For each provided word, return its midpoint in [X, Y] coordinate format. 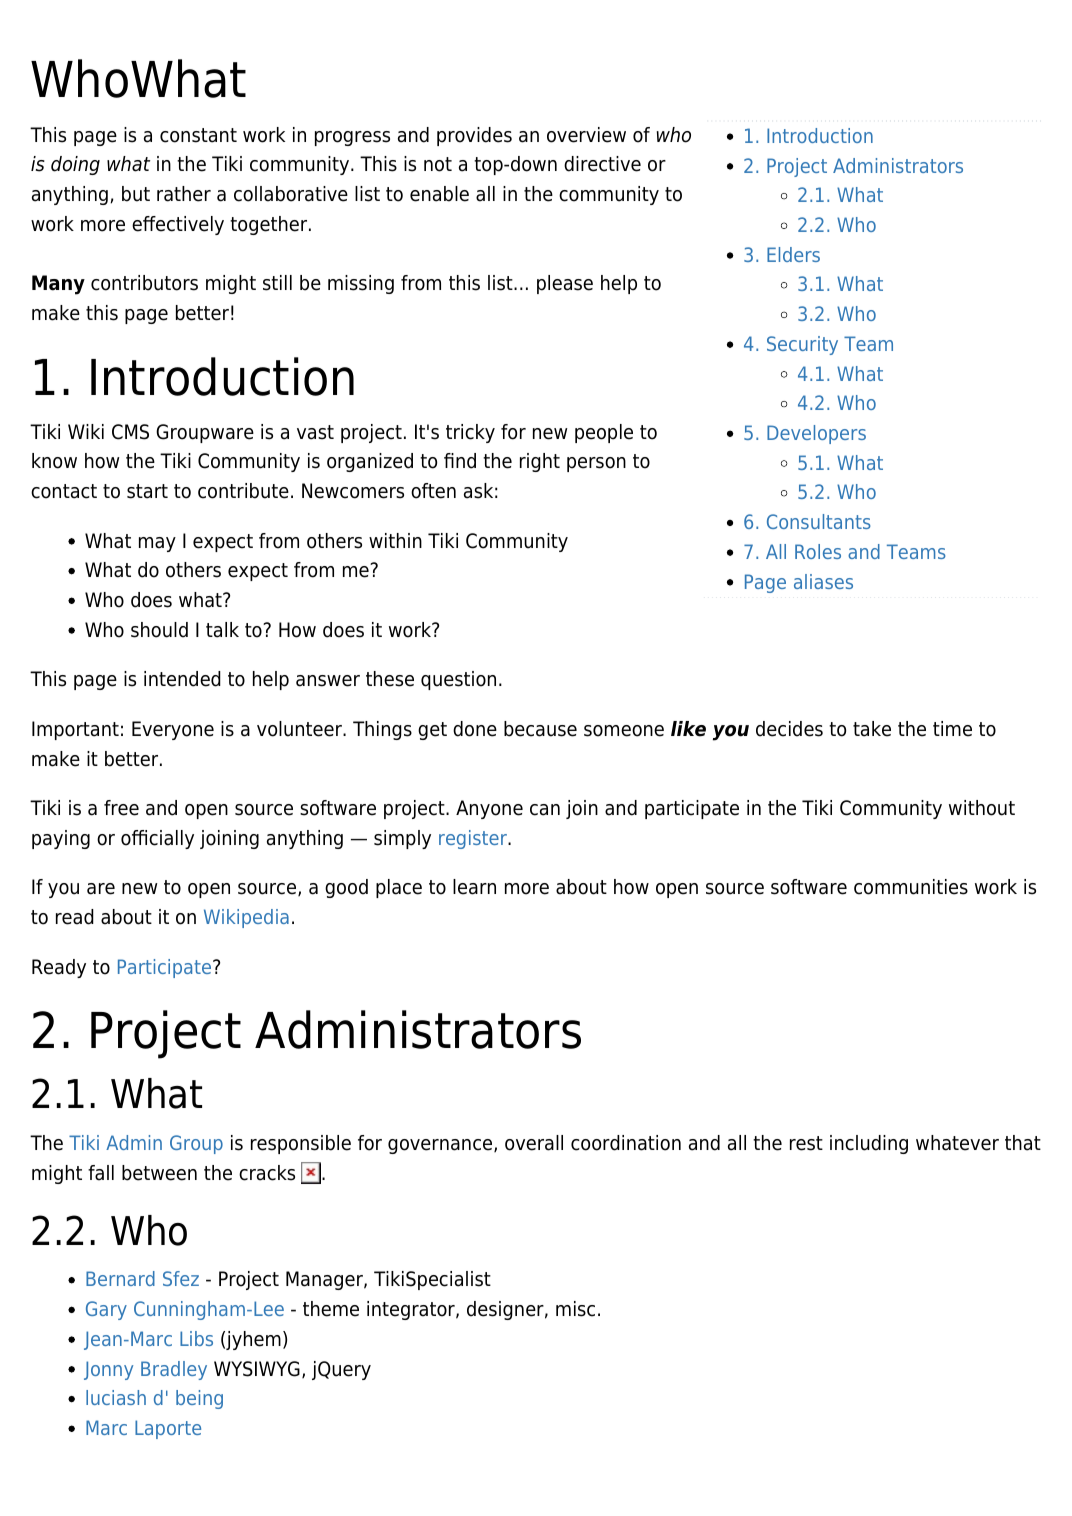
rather [184, 194]
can [545, 810]
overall [534, 1143]
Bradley [174, 1370]
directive [602, 164]
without [982, 808]
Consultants [819, 521]
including [869, 1144]
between [159, 1173]
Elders [793, 254]
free [121, 808]
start [147, 491]
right [540, 462]
